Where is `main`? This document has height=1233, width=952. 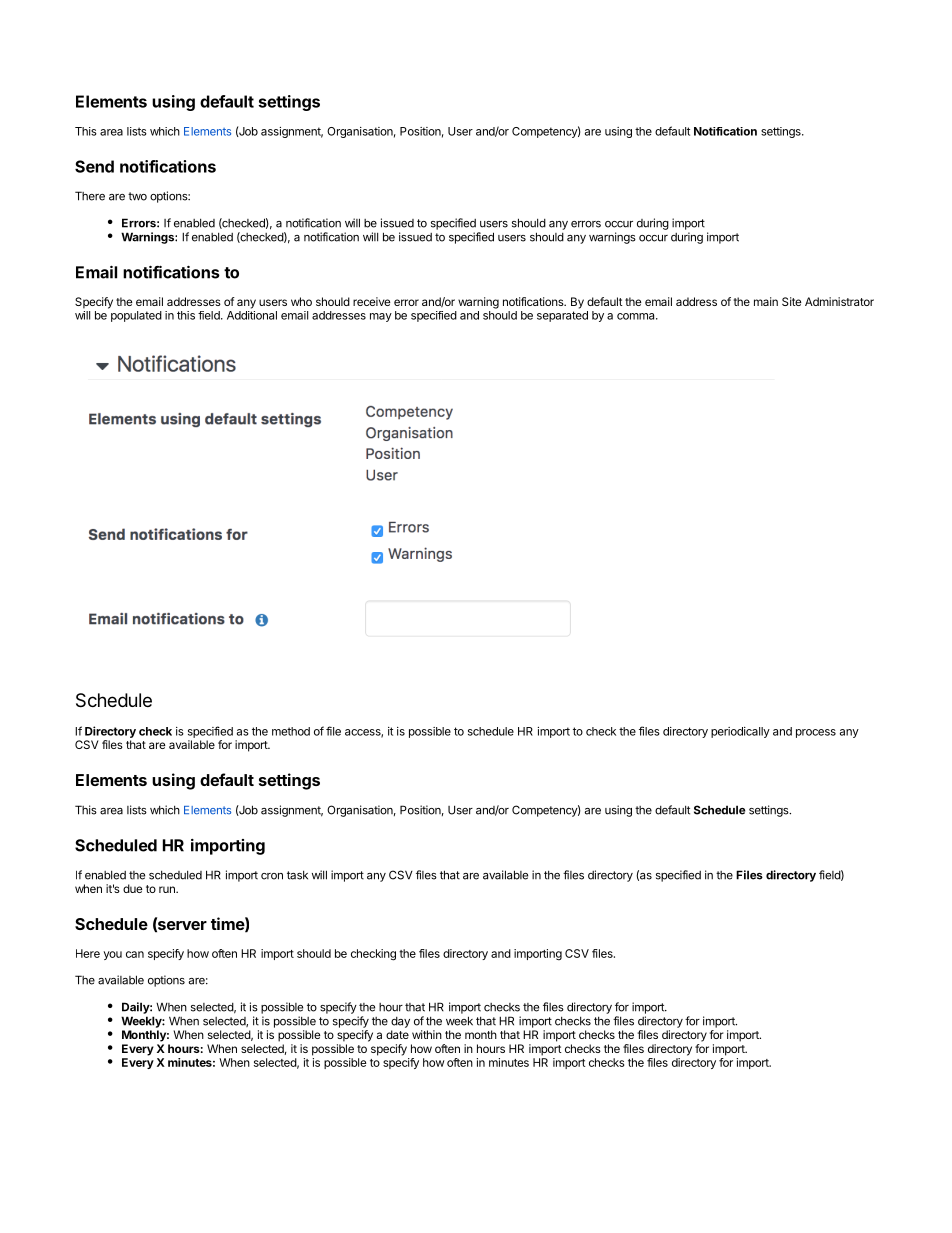 main is located at coordinates (766, 301).
